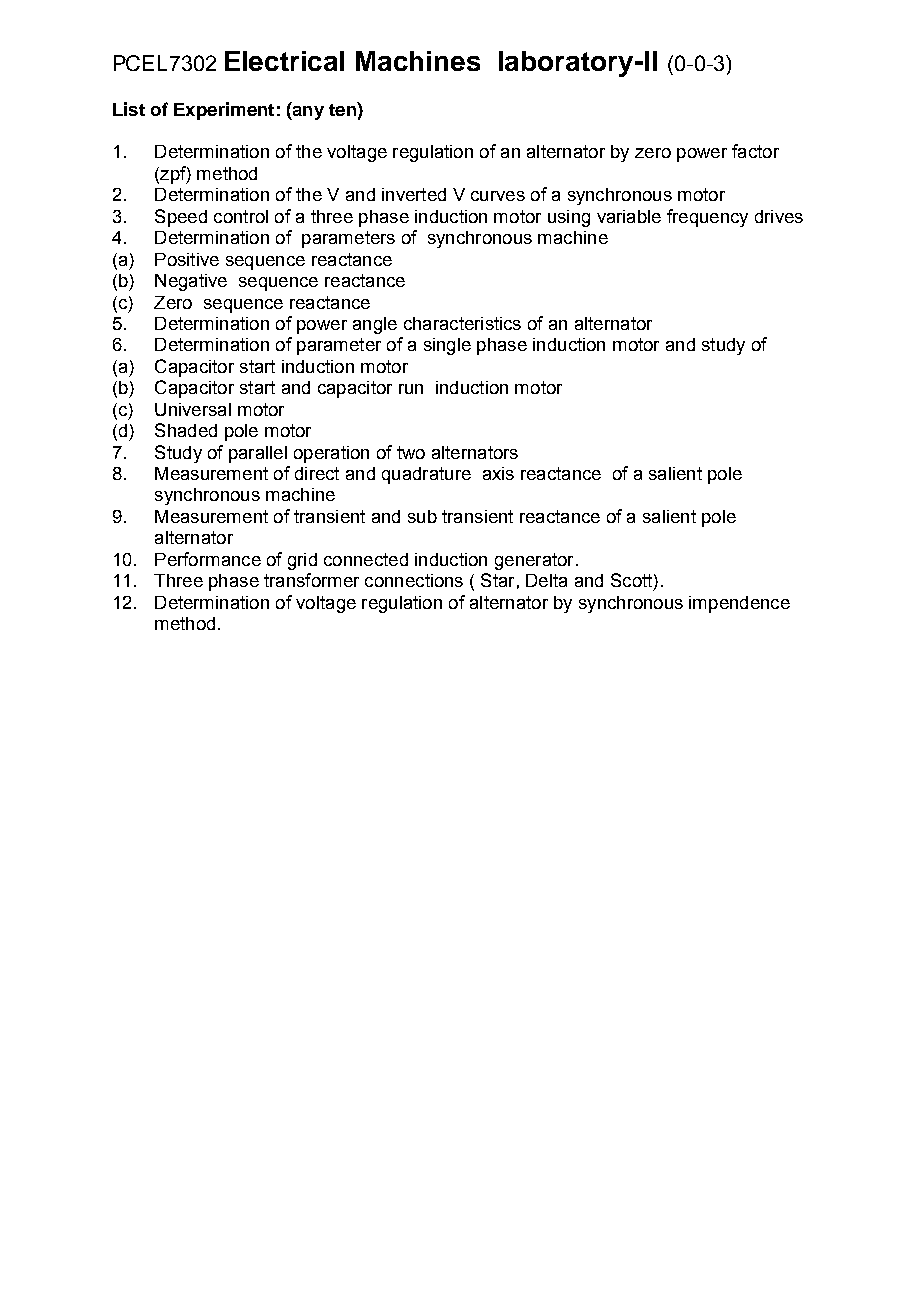 The height and width of the screenshot is (1308, 924). What do you see at coordinates (284, 61) in the screenshot?
I see `Electrical` at bounding box center [284, 61].
